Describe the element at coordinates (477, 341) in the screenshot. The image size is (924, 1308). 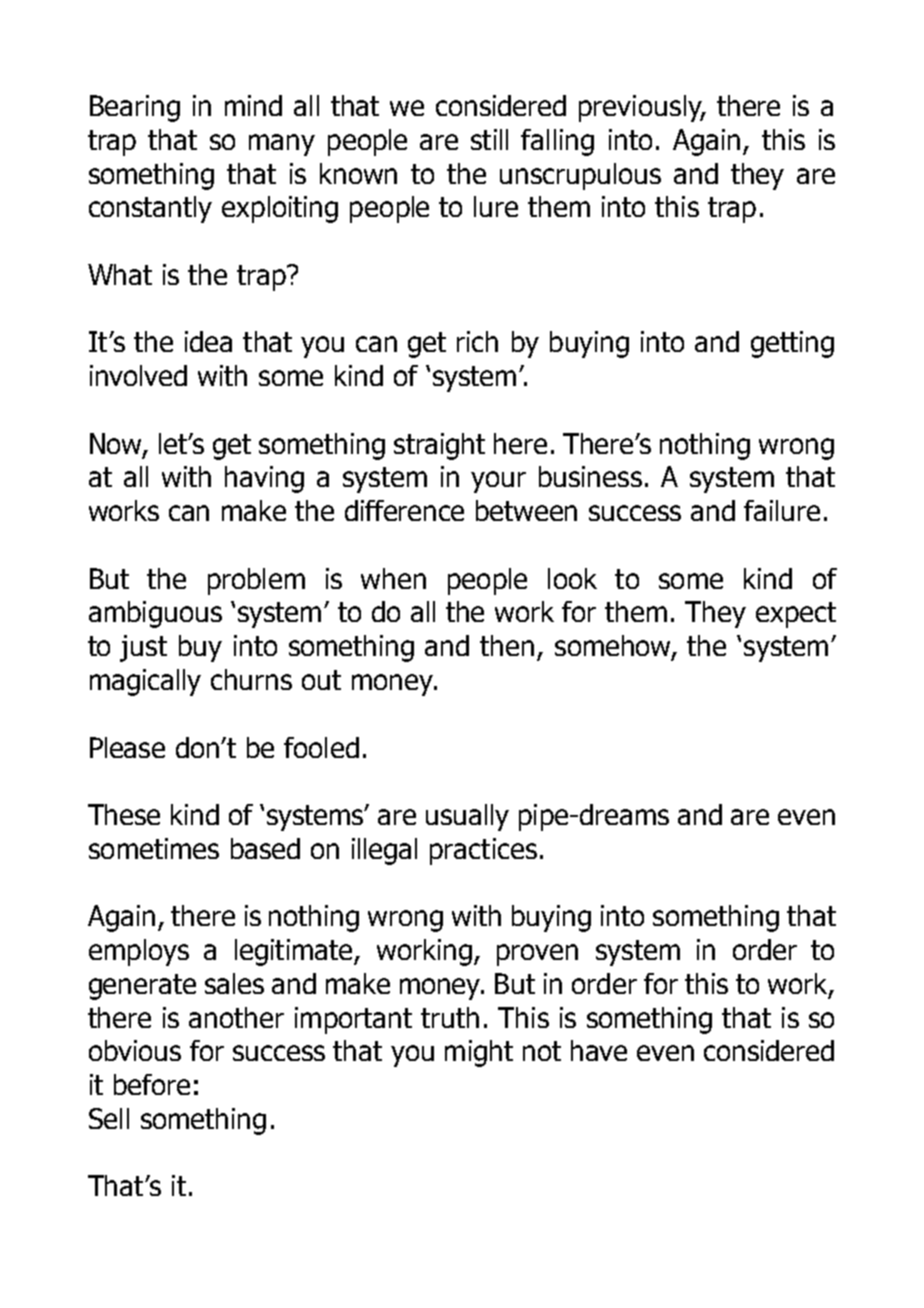
I see `rich` at that location.
